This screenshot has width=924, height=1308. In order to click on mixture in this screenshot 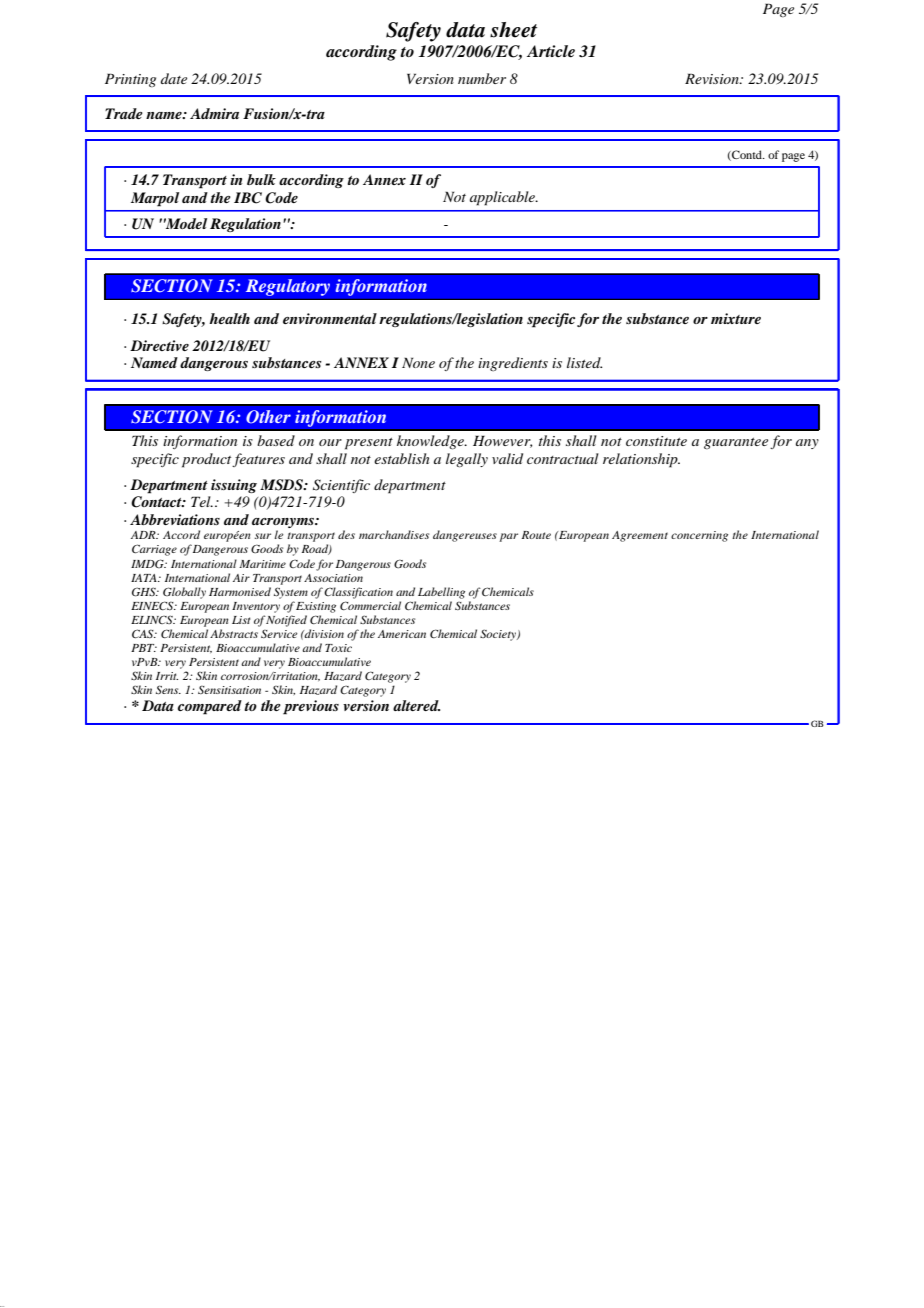, I will do `click(736, 318)`.
